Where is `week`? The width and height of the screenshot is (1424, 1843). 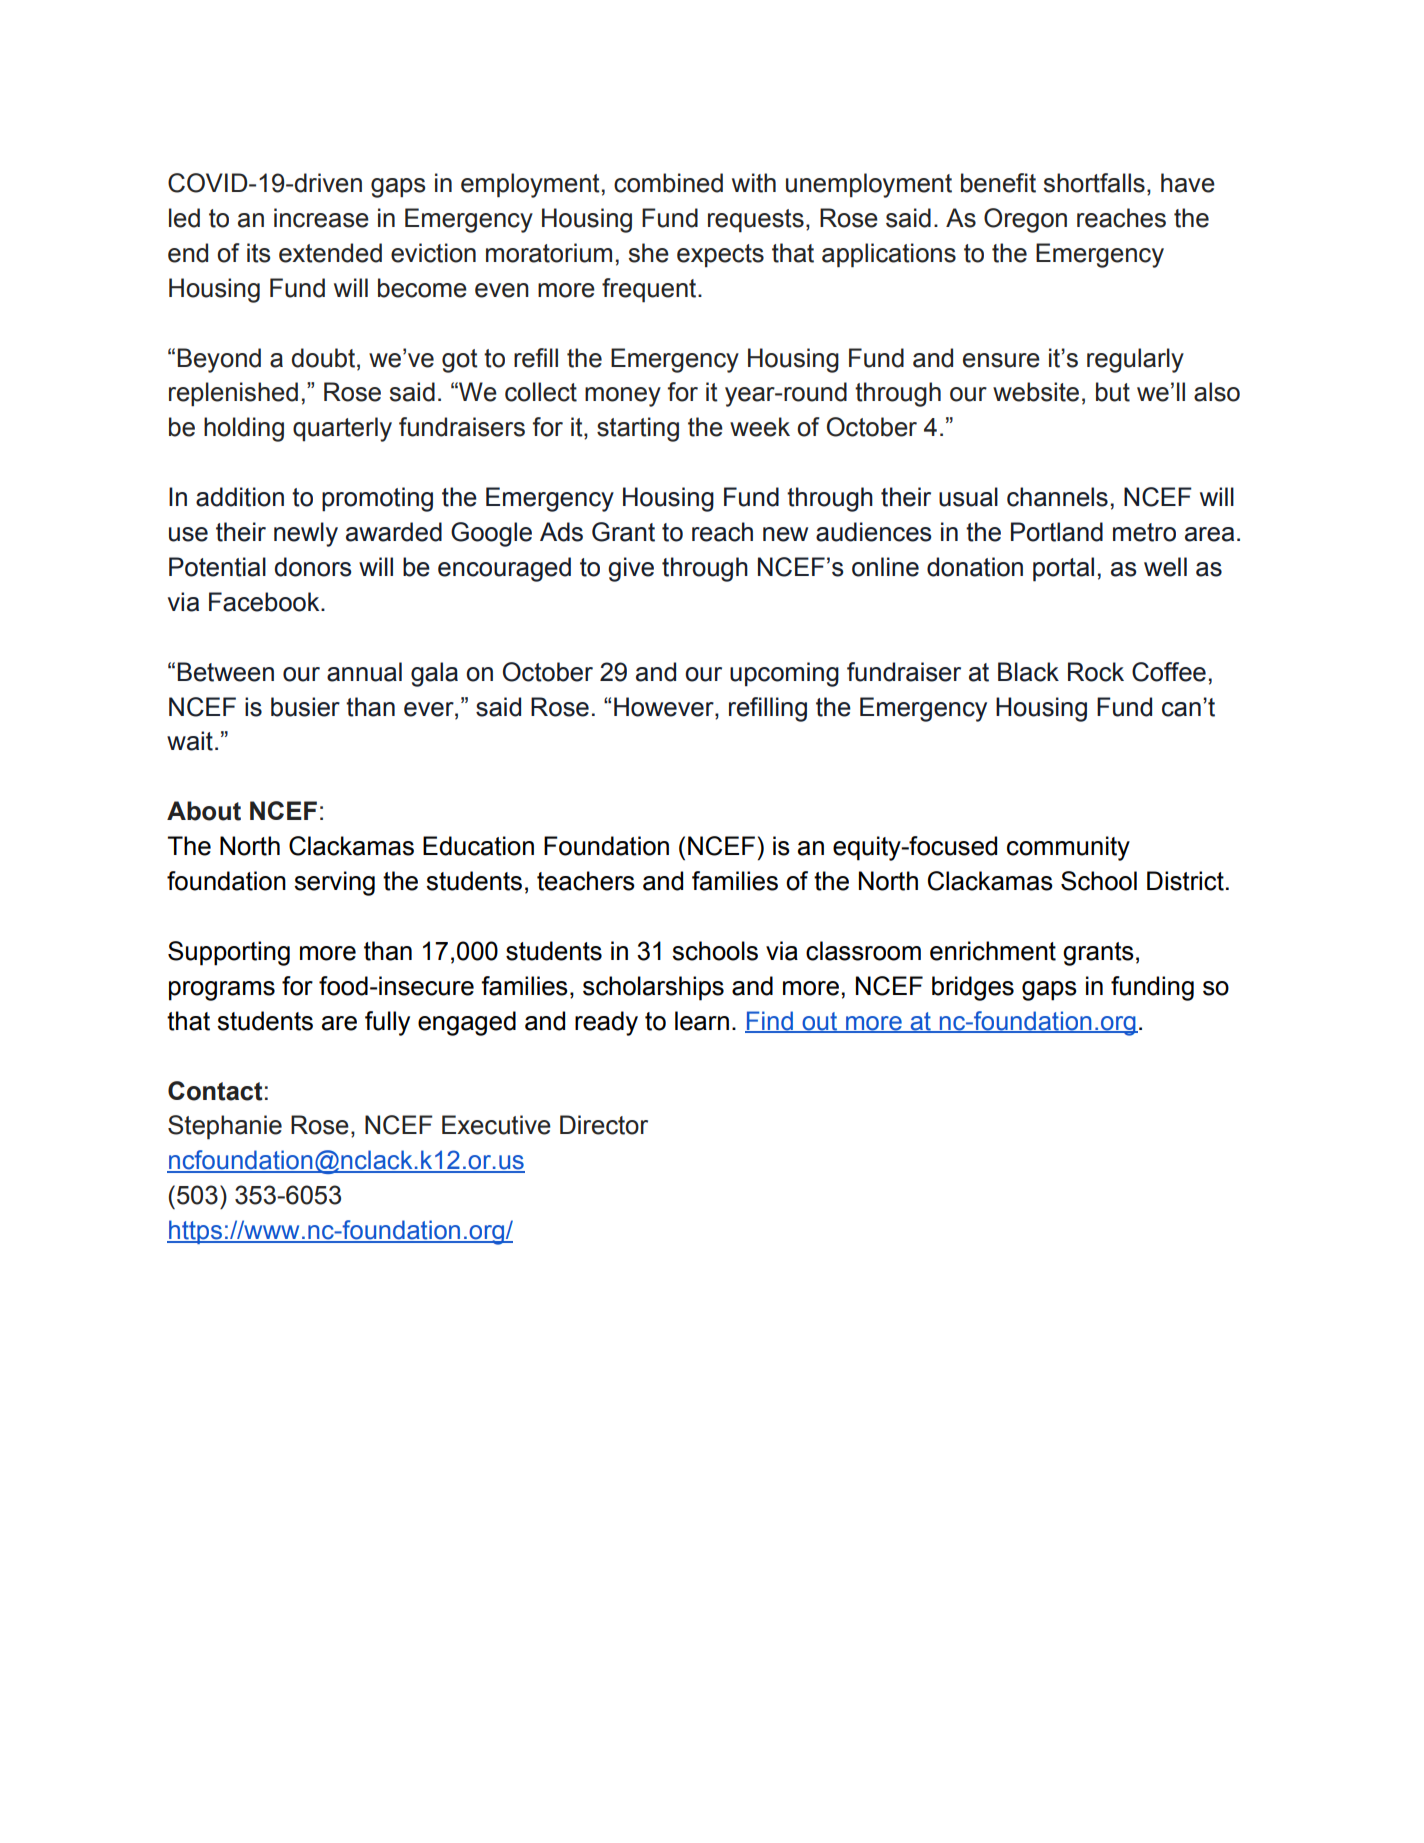
week is located at coordinates (760, 427).
